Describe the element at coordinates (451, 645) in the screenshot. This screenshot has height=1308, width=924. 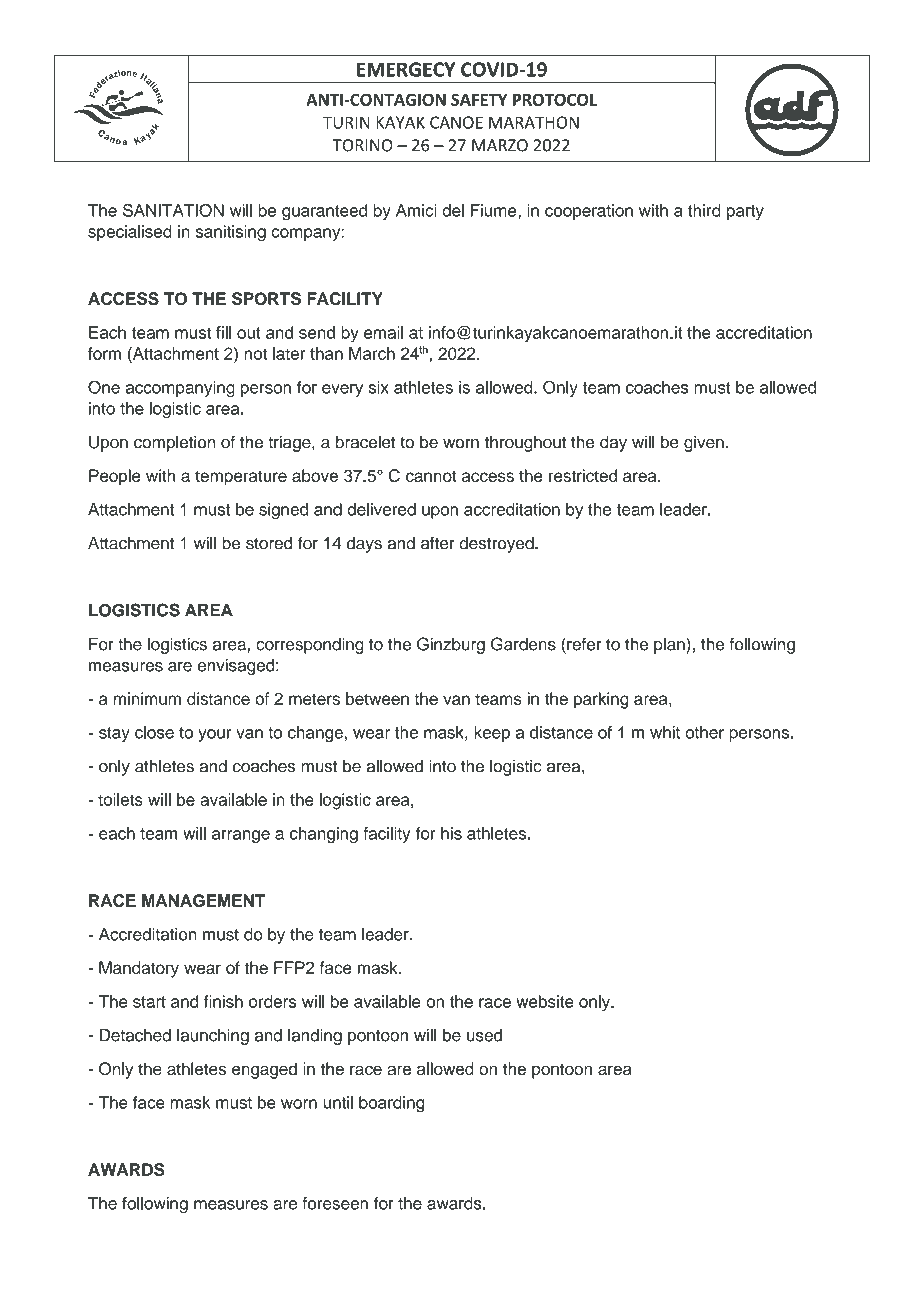
I see `Ginzburg` at that location.
